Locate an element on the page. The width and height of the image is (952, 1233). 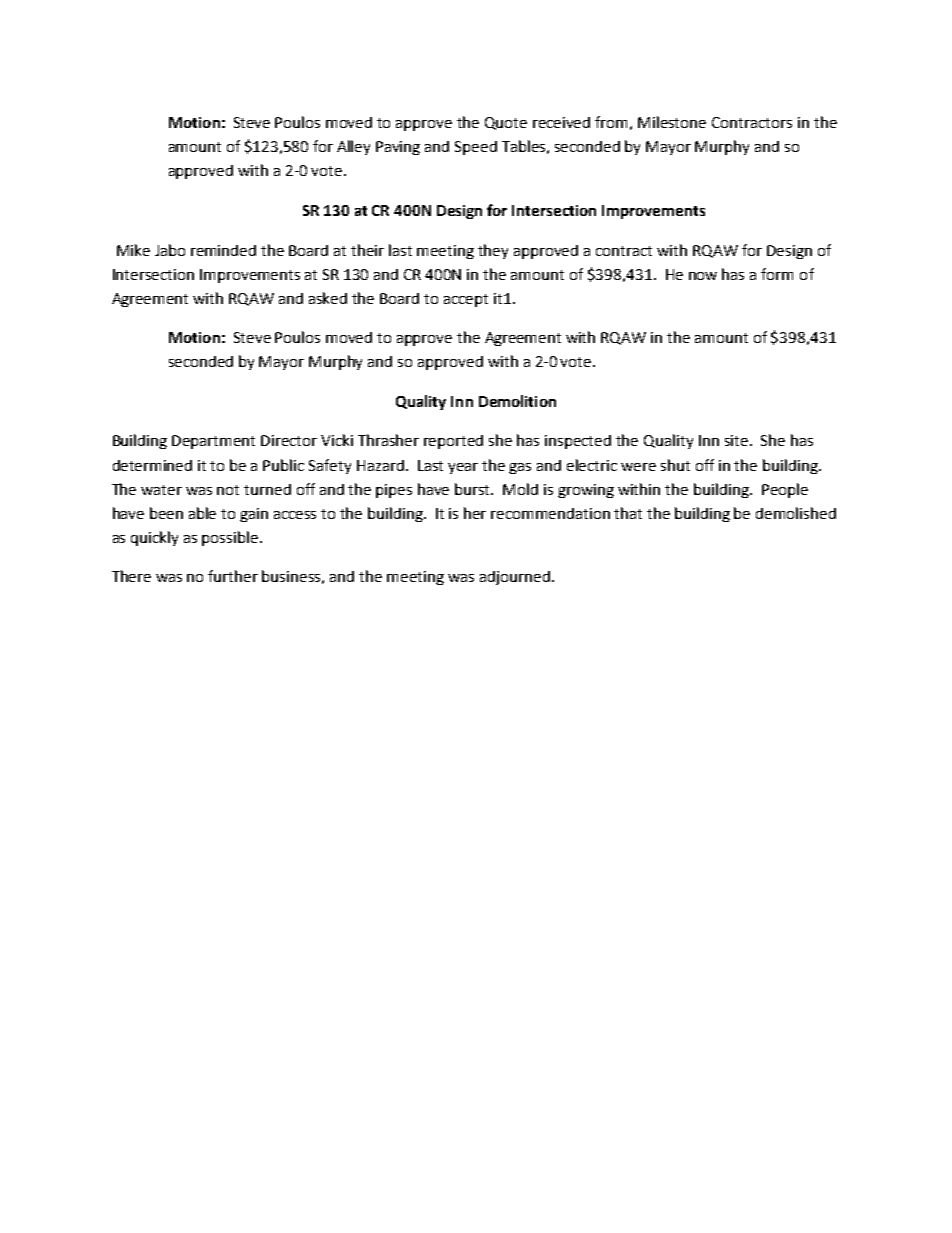
Milestone is located at coordinates (672, 122).
